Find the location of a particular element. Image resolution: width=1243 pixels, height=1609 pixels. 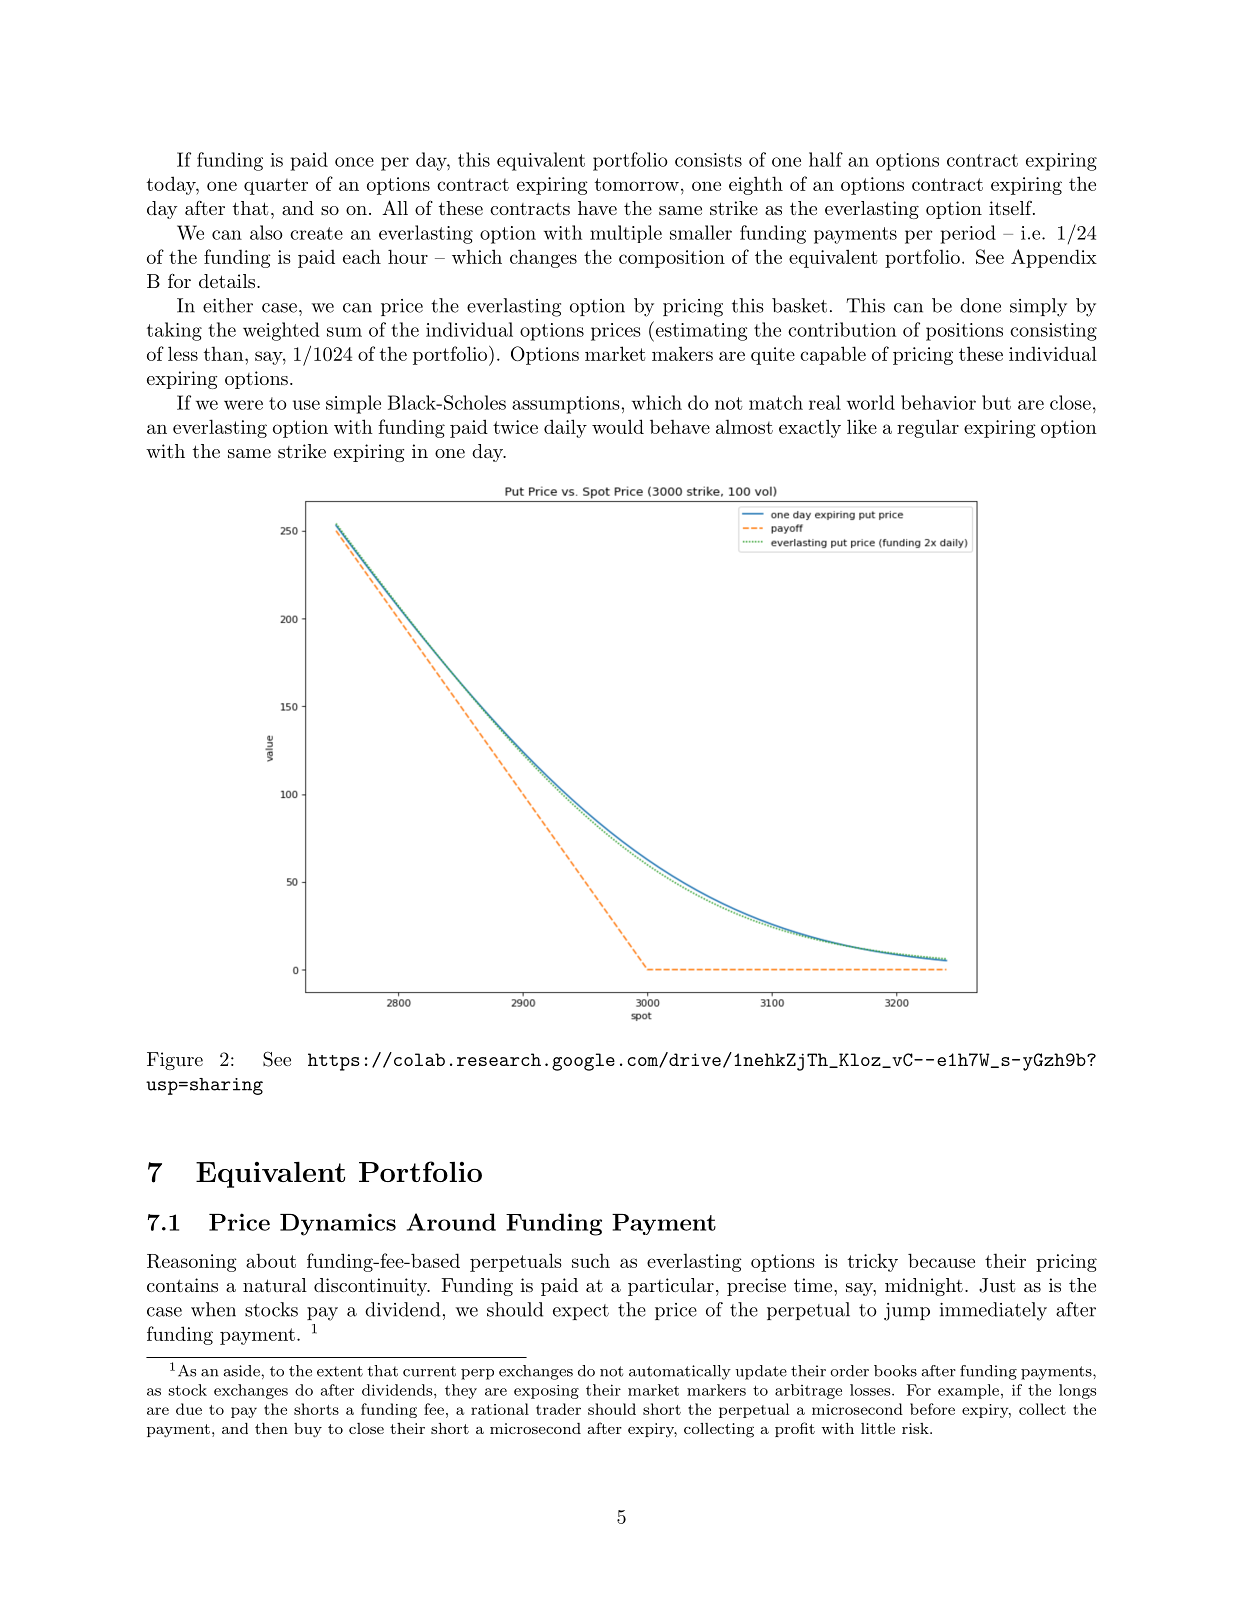

were is located at coordinates (243, 405).
